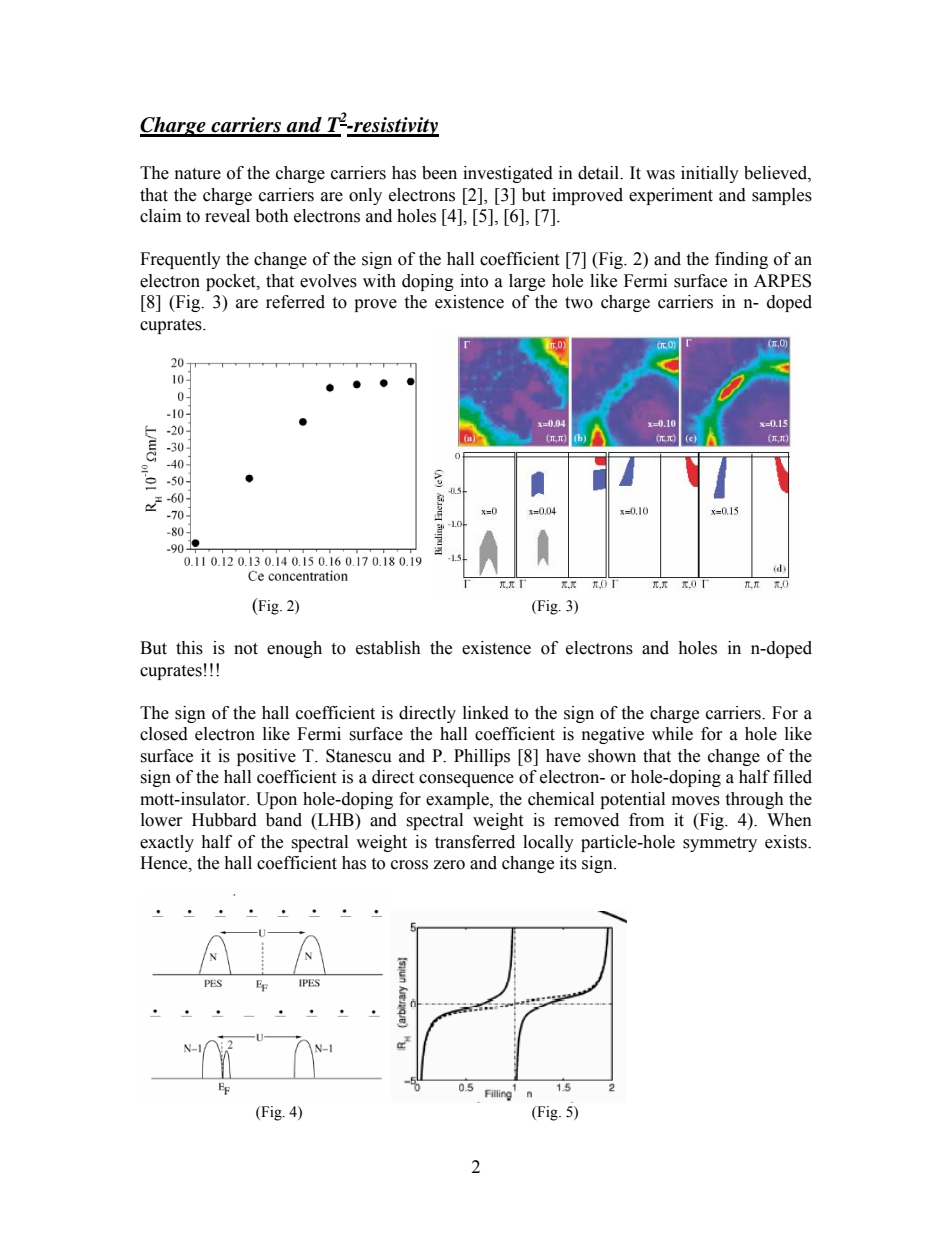  I want to click on initially, so click(710, 174).
